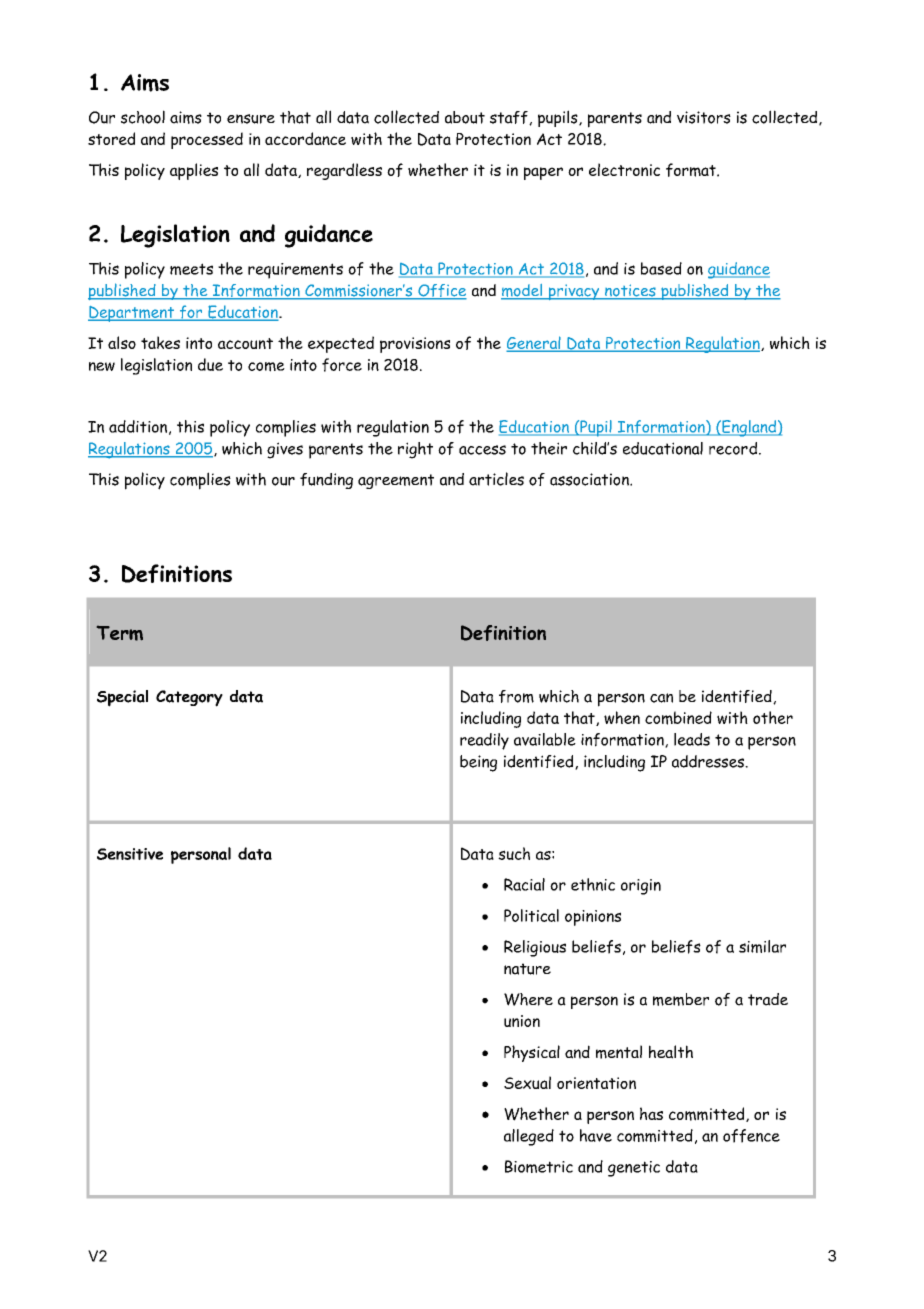 The height and width of the document is (1309, 924). What do you see at coordinates (661, 698) in the document?
I see `can` at bounding box center [661, 698].
